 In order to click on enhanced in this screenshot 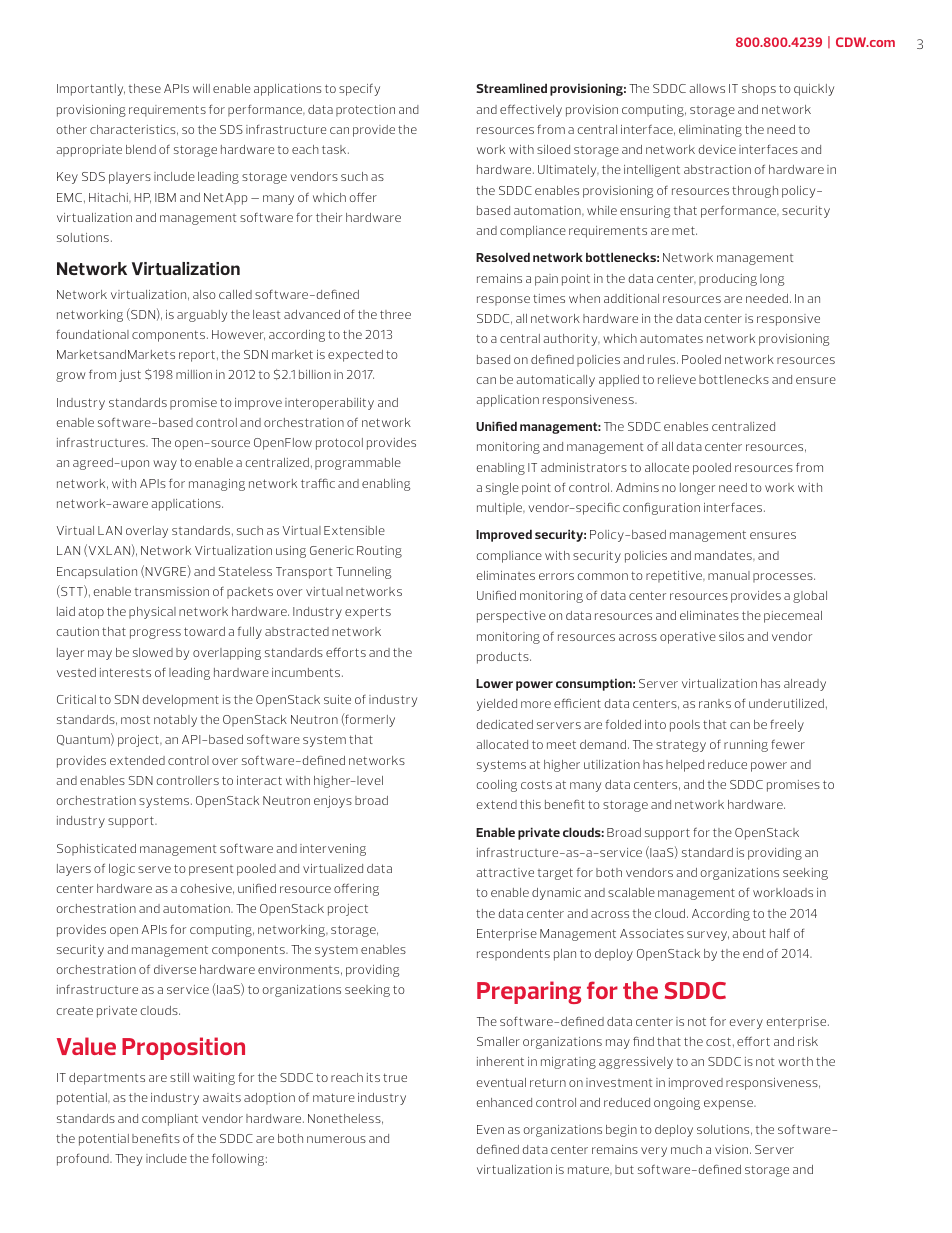, I will do `click(504, 1102)`.
